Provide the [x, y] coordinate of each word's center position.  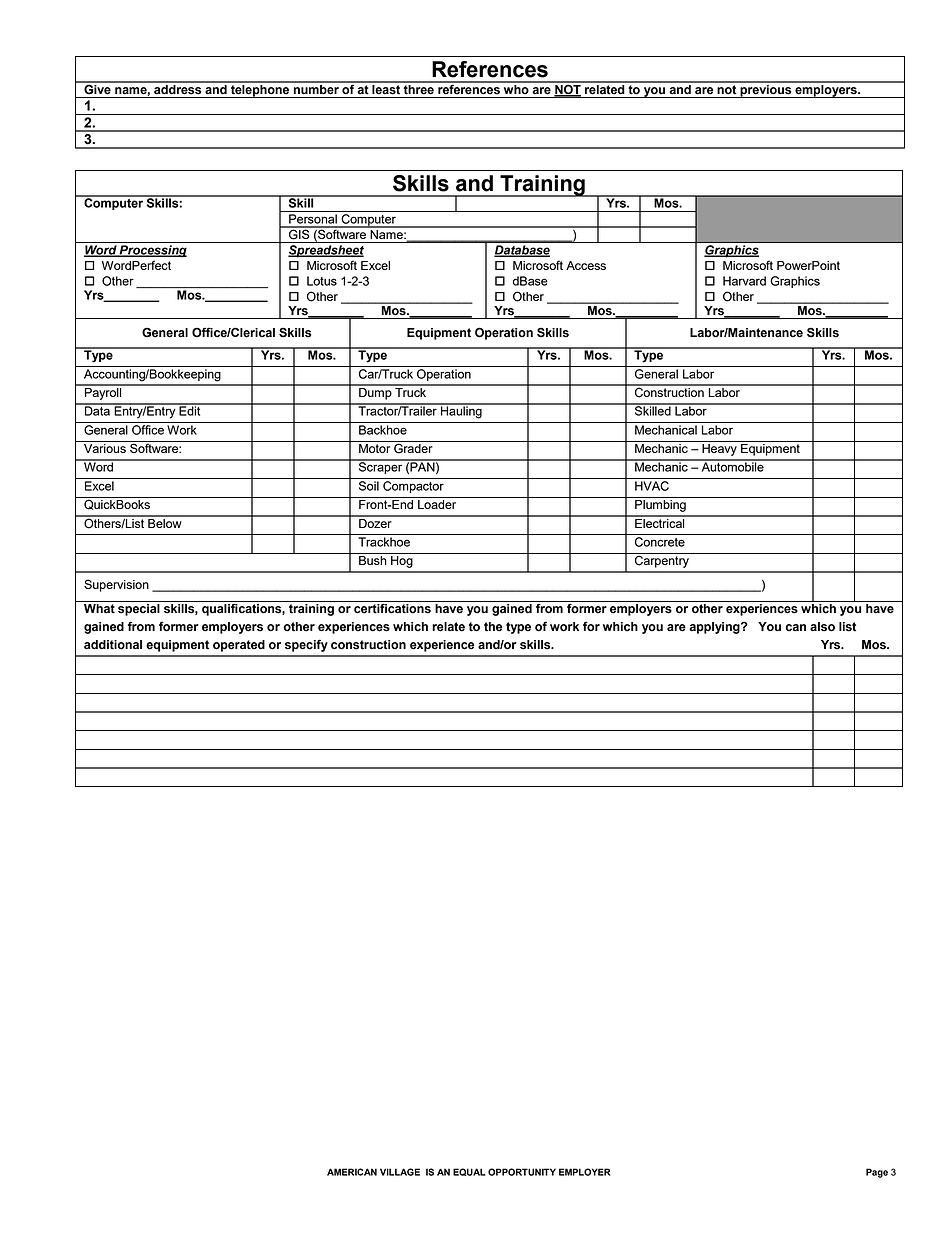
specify [306, 645]
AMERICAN [352, 1172]
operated [239, 646]
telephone [260, 90]
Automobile [732, 466]
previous [766, 90]
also [822, 627]
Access [586, 265]
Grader [413, 447]
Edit [190, 410]
